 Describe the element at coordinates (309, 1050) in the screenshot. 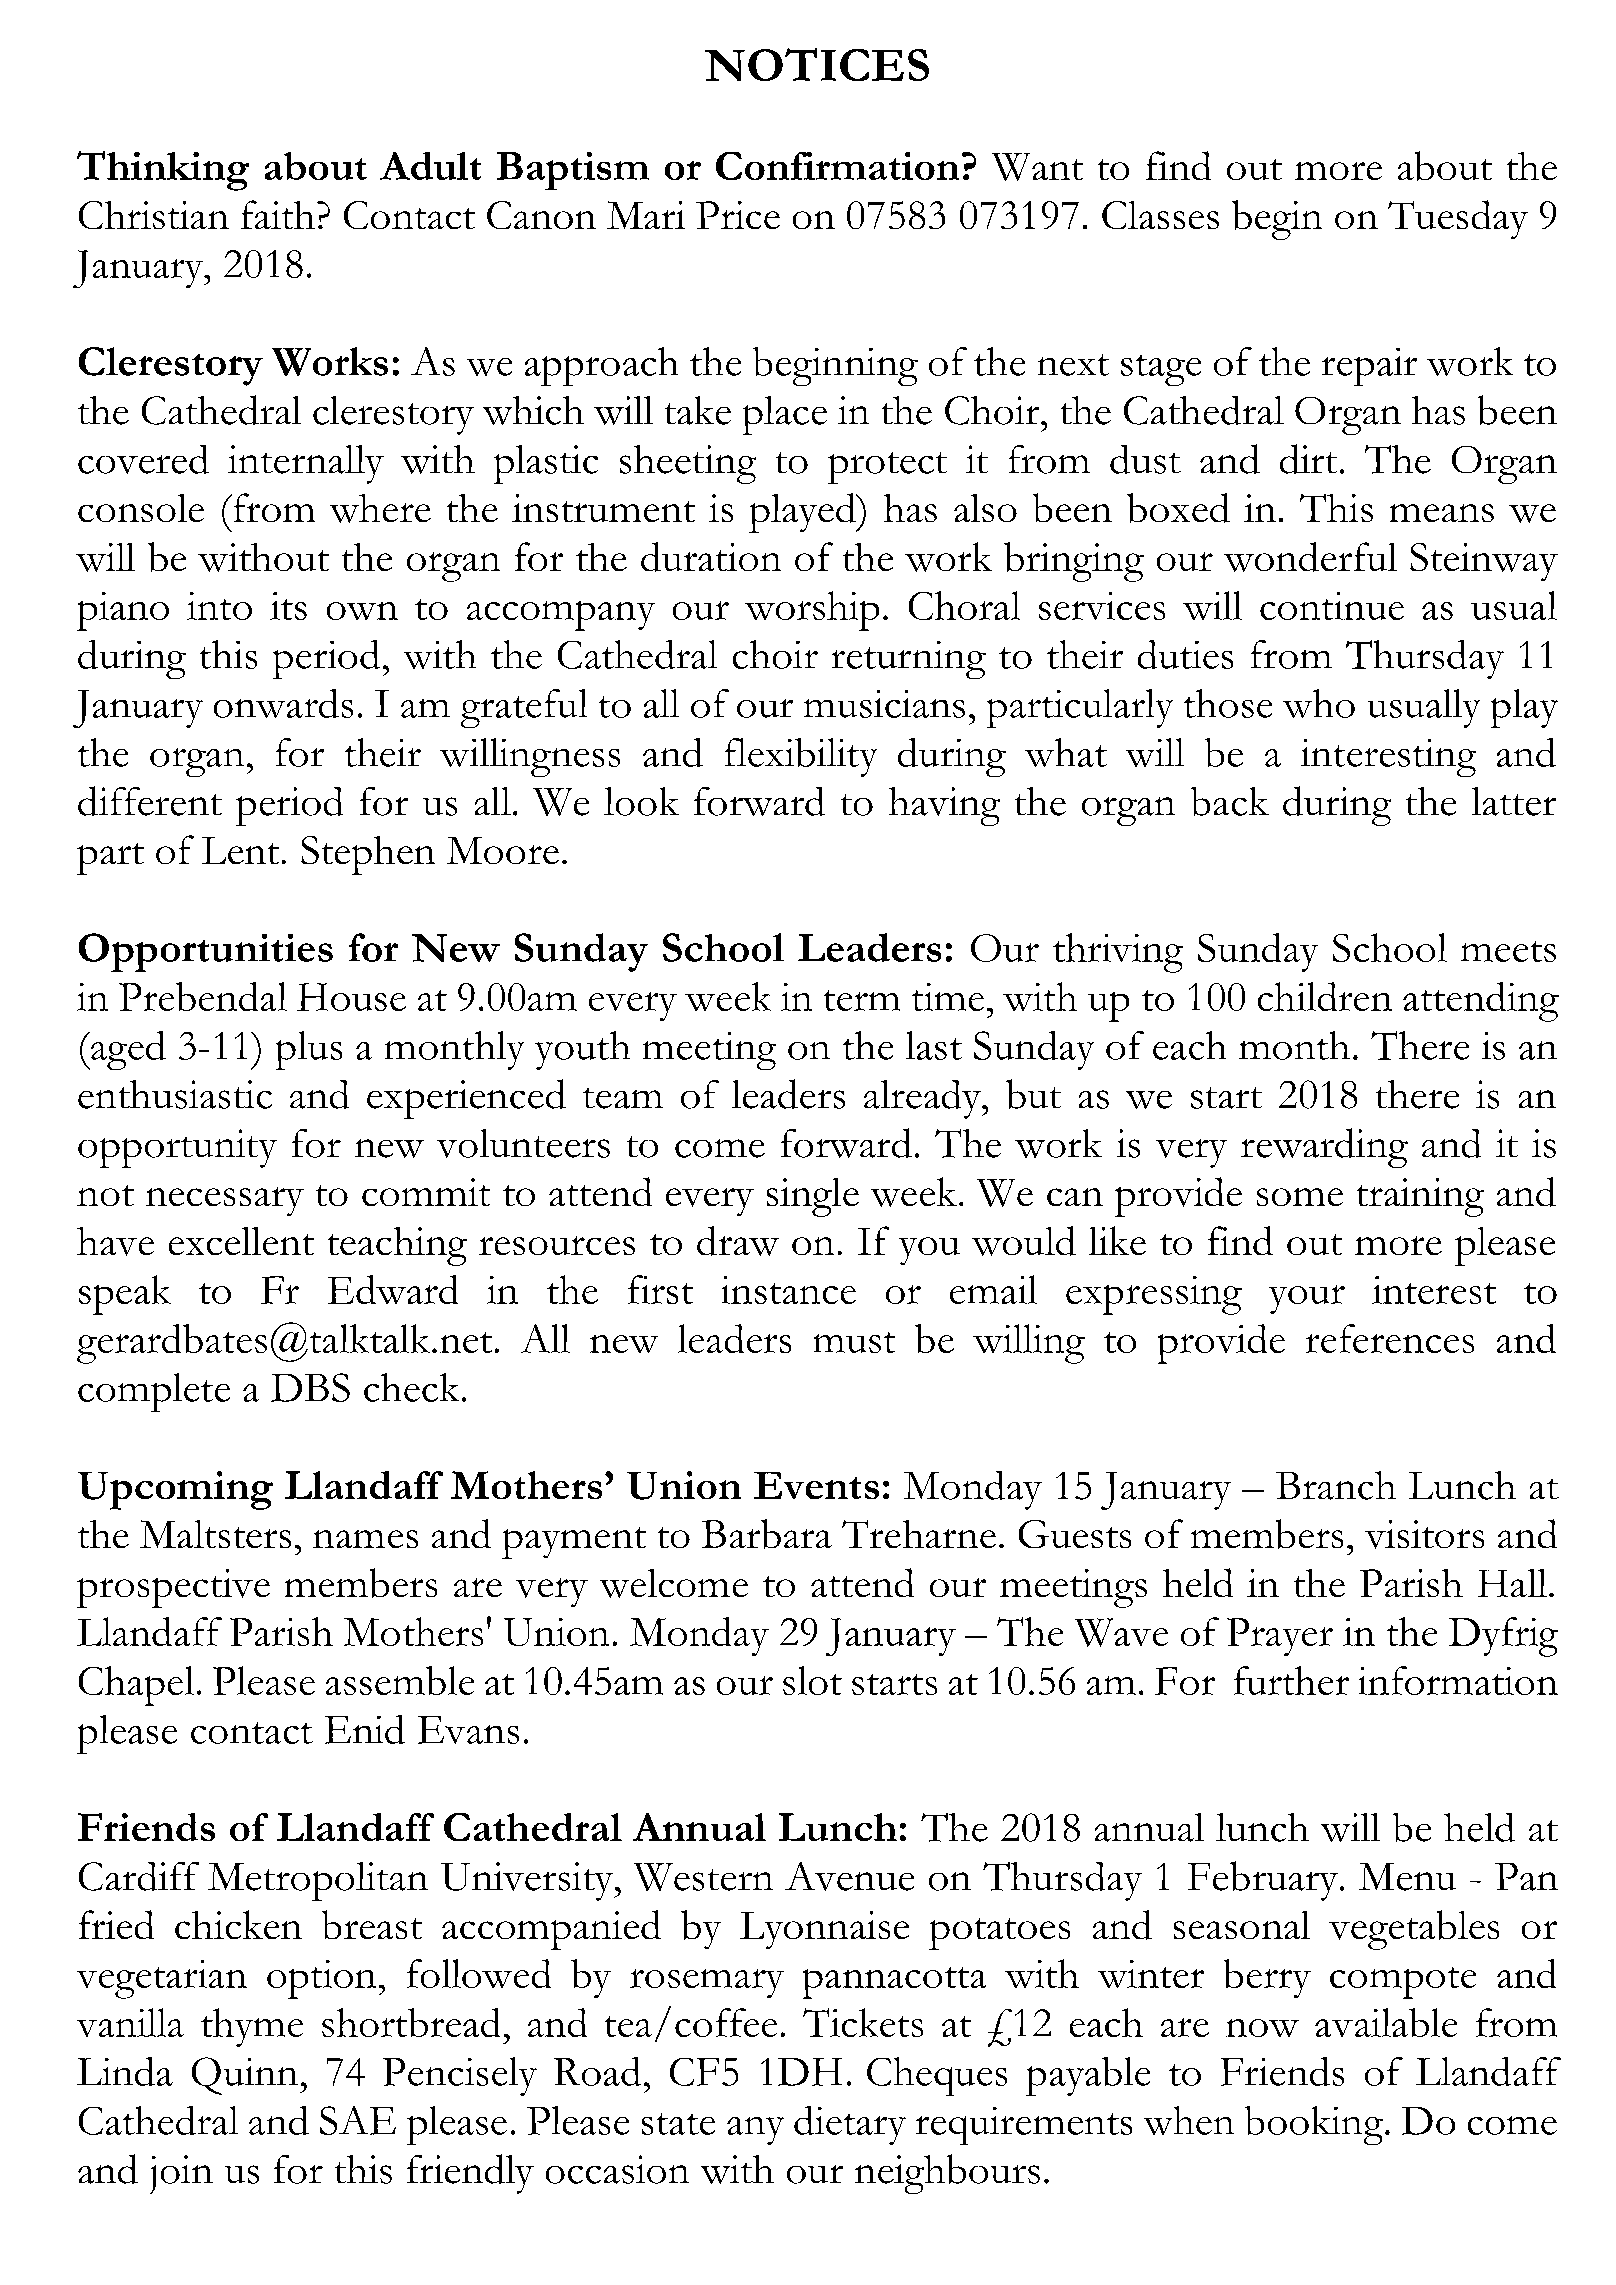

I see `plus` at that location.
